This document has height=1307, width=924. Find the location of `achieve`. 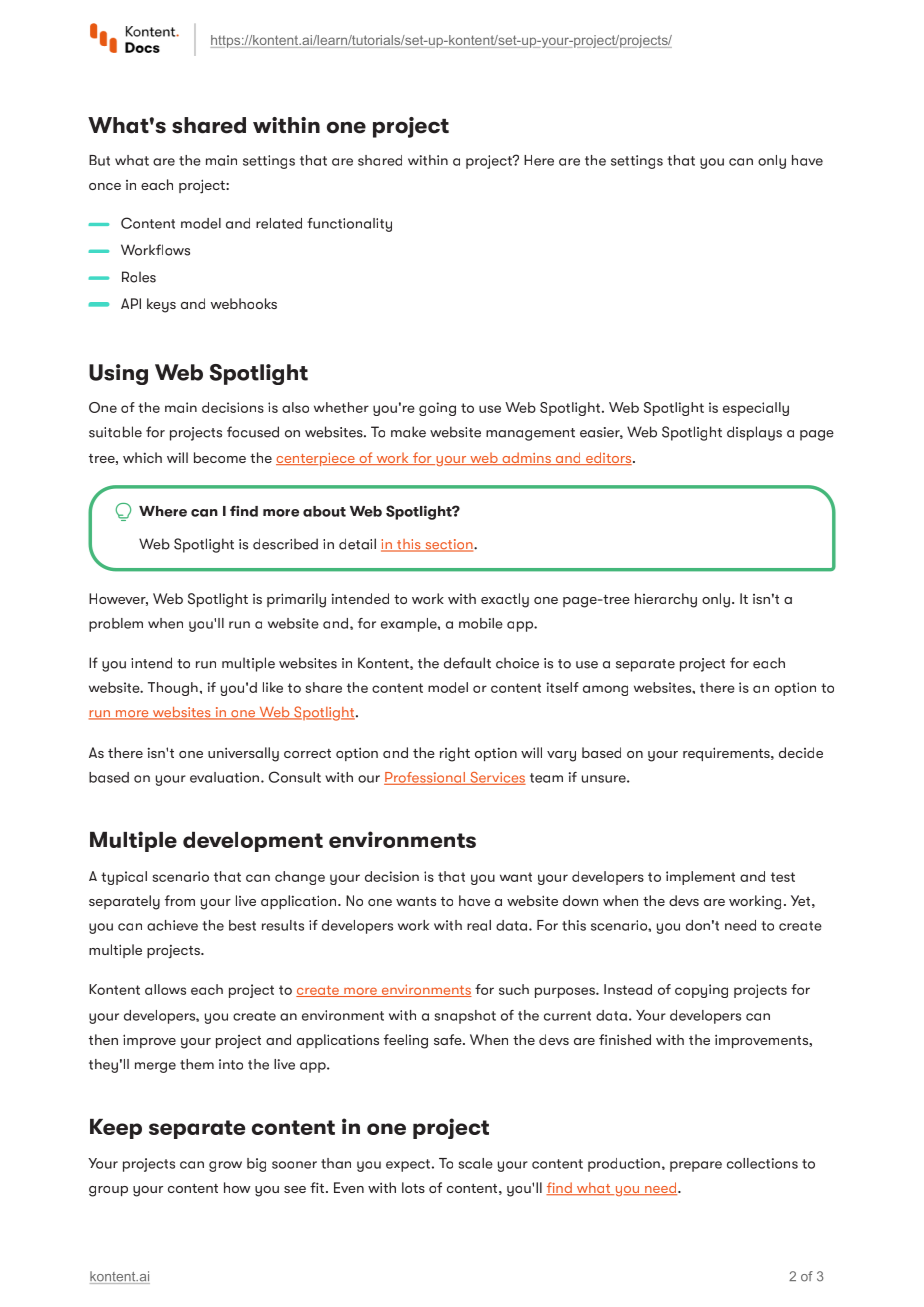

achieve is located at coordinates (172, 925).
